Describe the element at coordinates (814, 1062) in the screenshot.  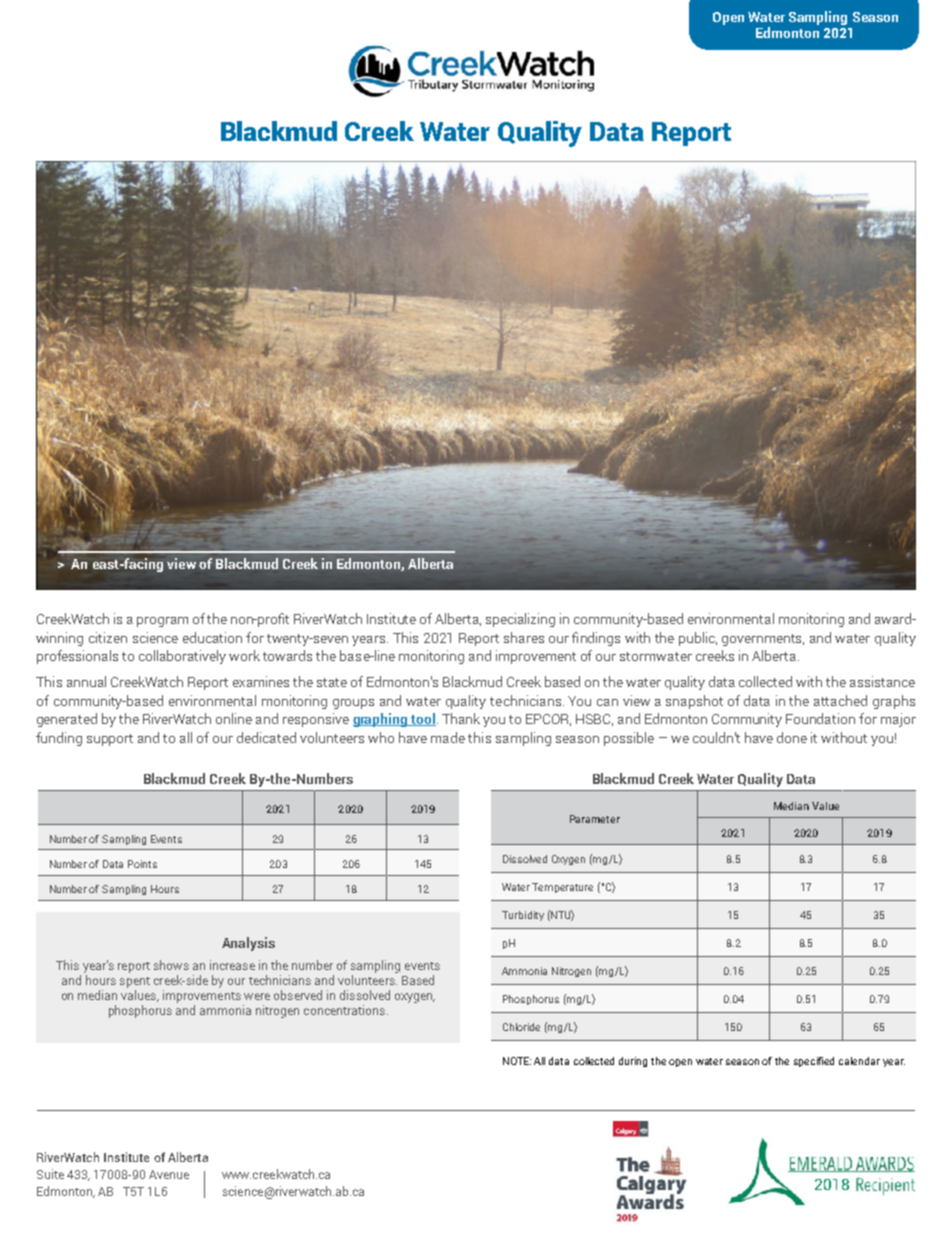
I see `specified` at that location.
